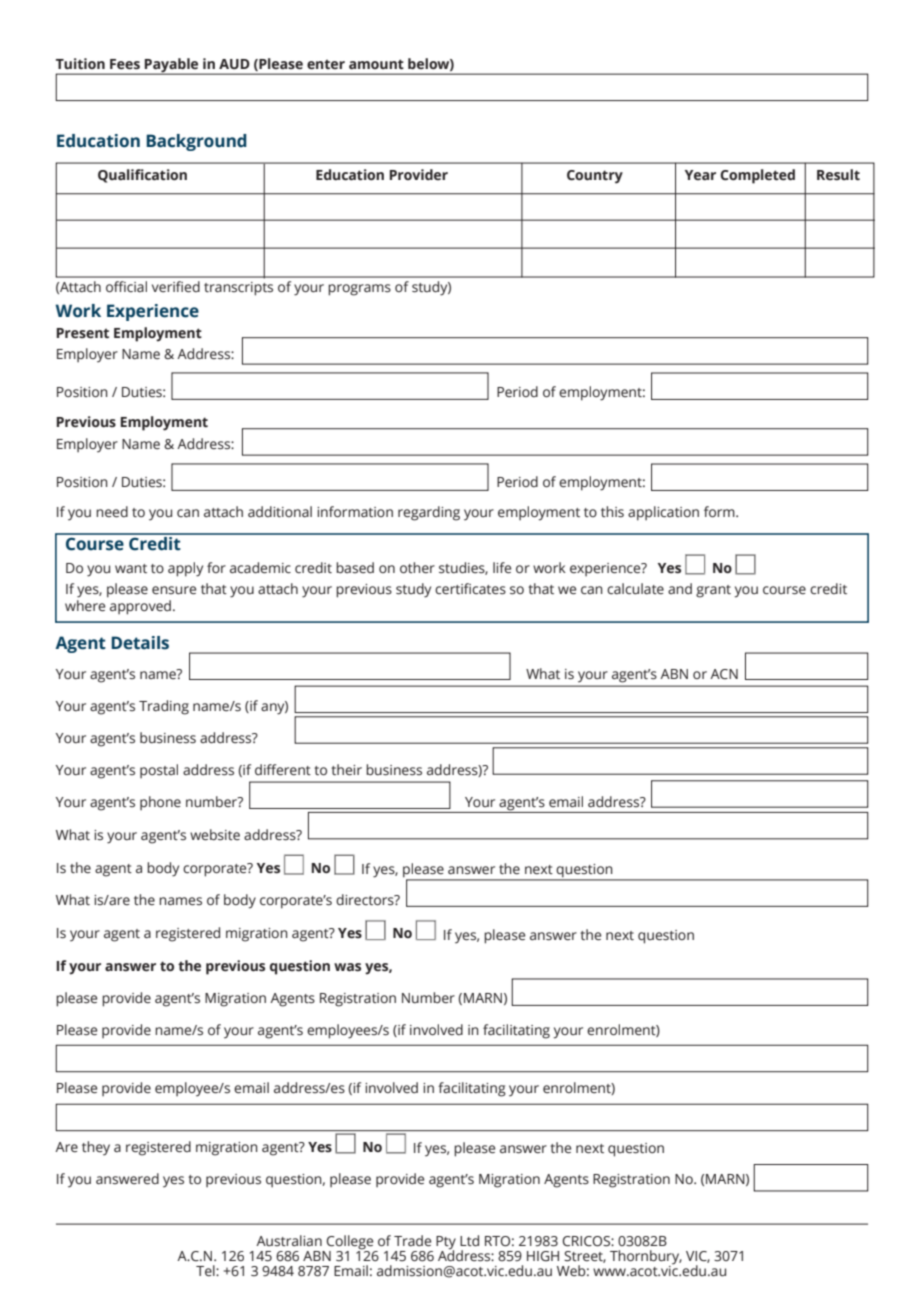 The image size is (924, 1308). Describe the element at coordinates (724, 674) in the image. I see `ACN` at that location.
